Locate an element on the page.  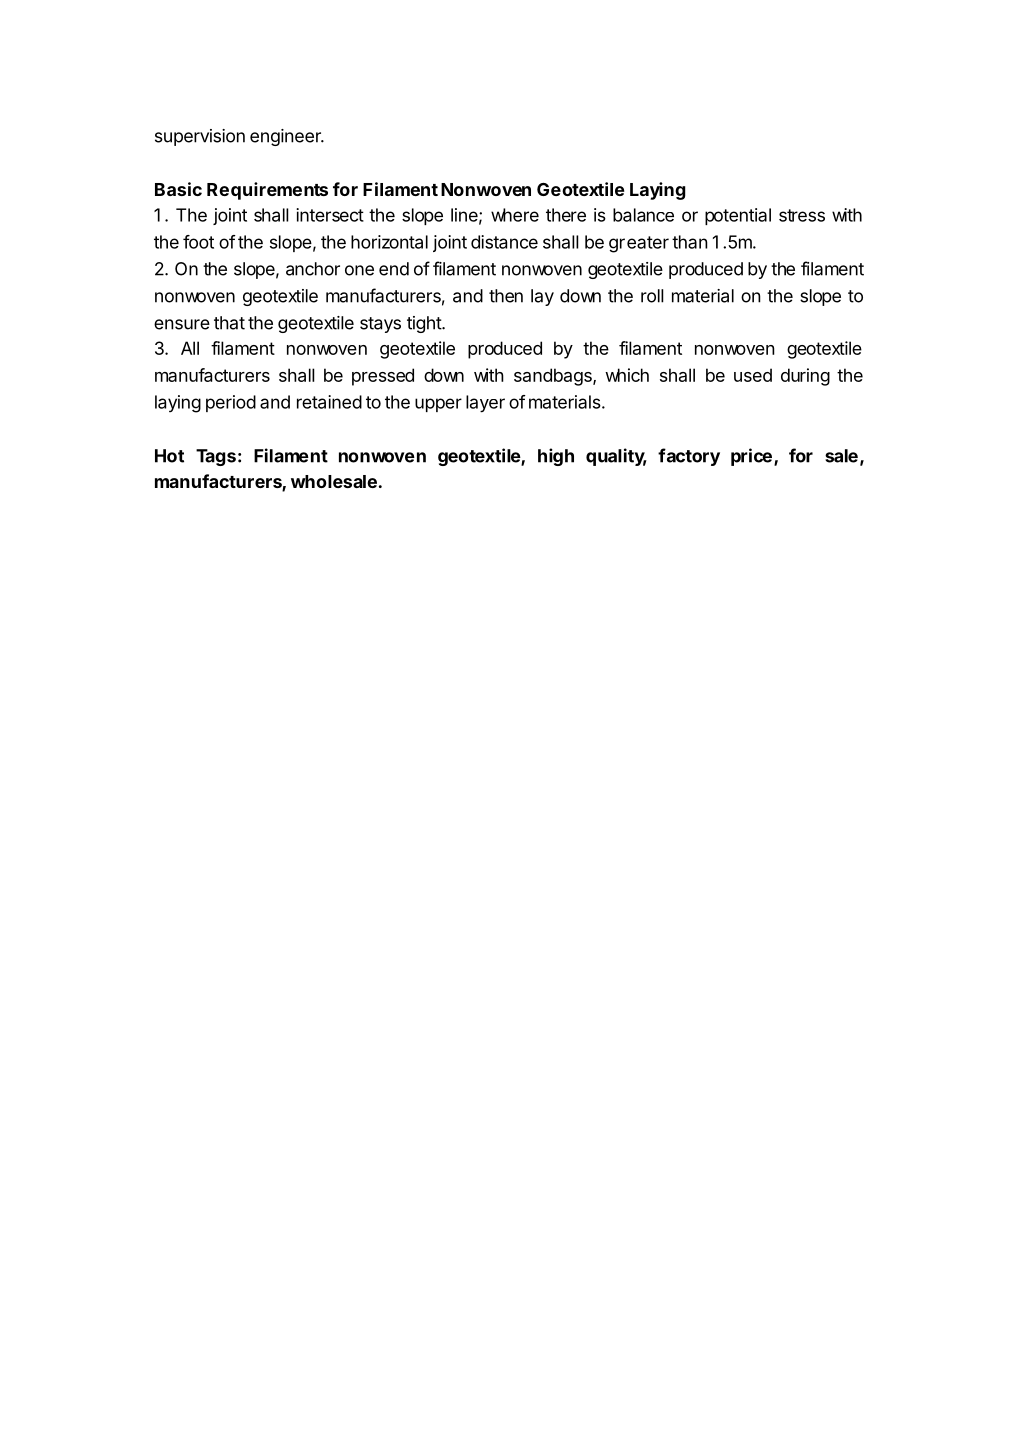
where is located at coordinates (515, 215).
